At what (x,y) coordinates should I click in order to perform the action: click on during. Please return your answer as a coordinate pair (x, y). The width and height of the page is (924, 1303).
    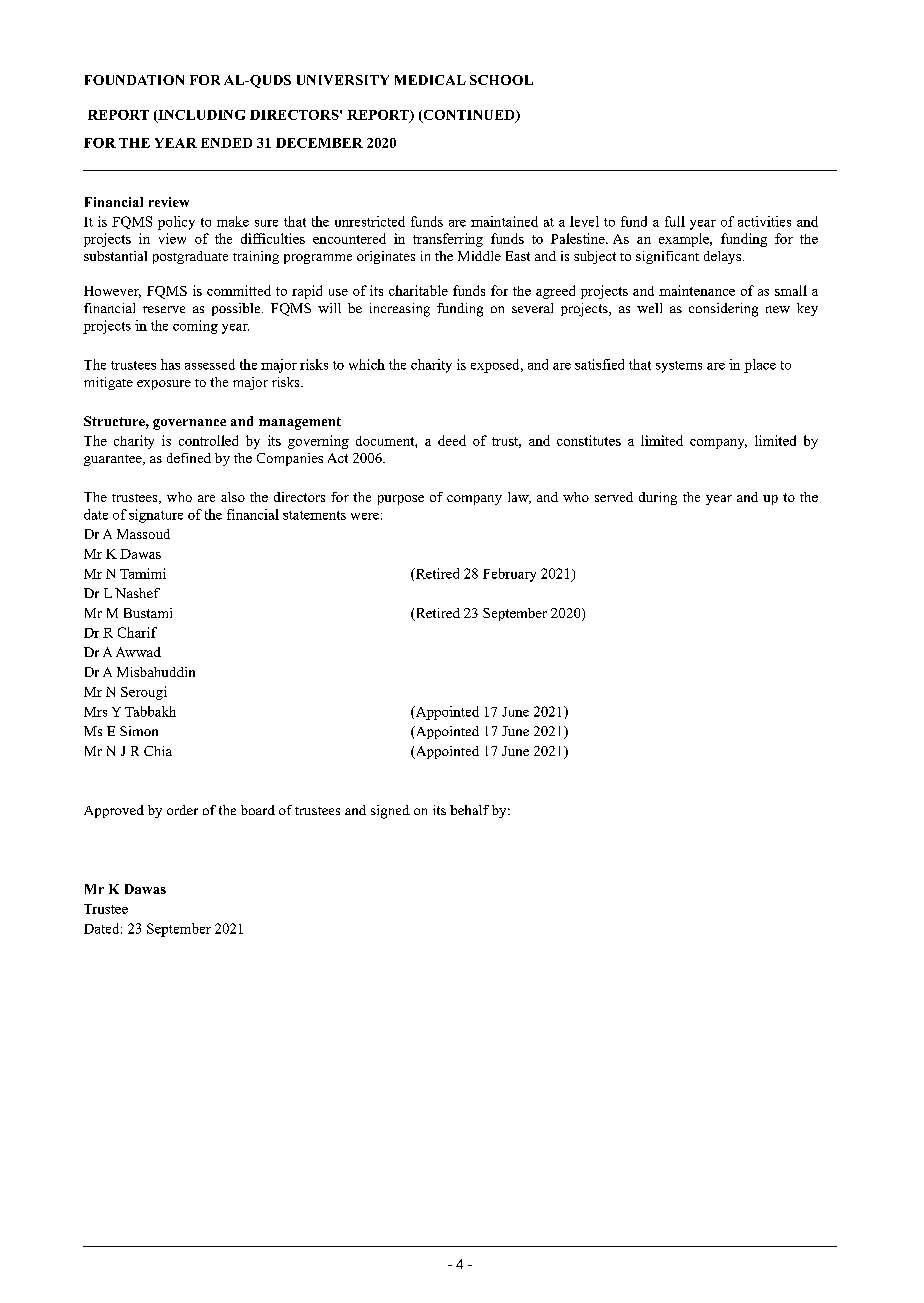
    Looking at the image, I should click on (658, 498).
